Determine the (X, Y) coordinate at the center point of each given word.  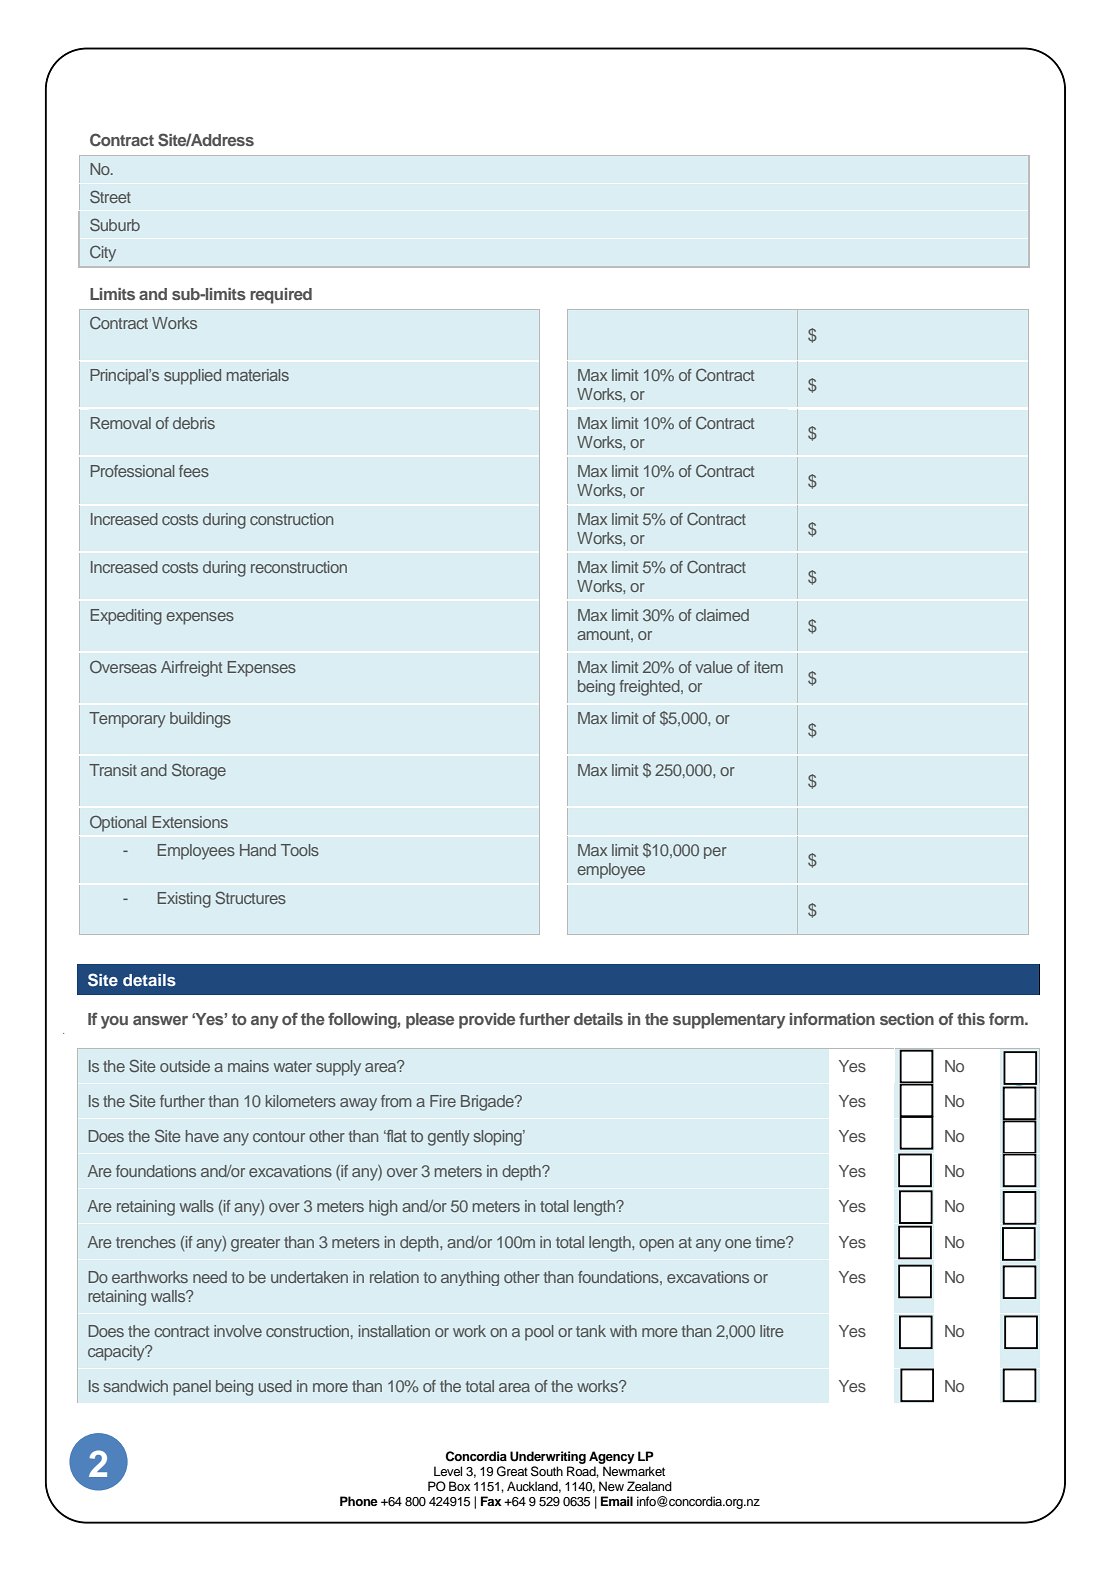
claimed (722, 615)
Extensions (190, 822)
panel (192, 1388)
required (281, 296)
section (907, 1019)
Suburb (115, 224)
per (715, 853)
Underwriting (548, 1457)
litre (772, 1331)
